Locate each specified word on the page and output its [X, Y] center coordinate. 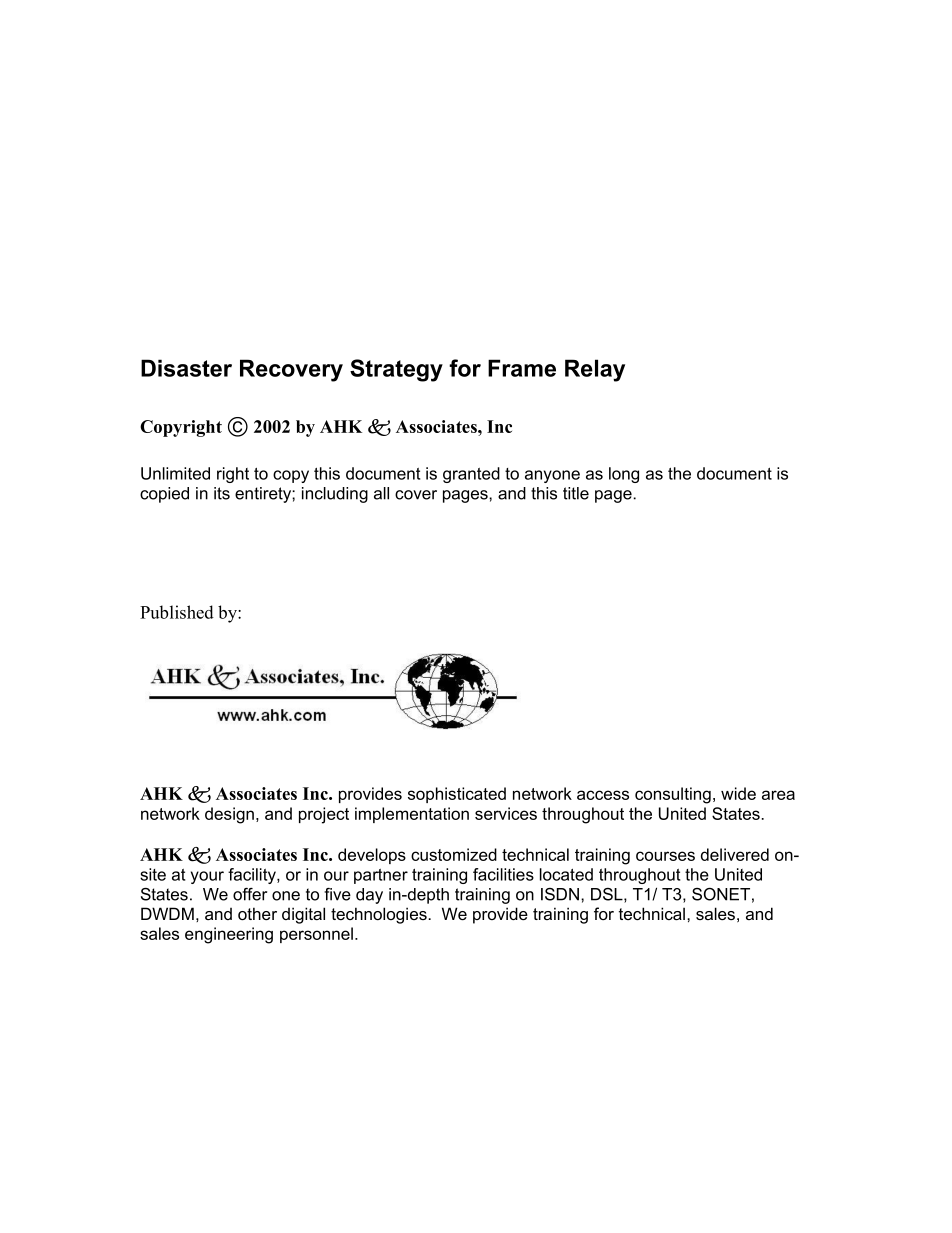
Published [177, 612]
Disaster [186, 368]
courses [665, 856]
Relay [595, 370]
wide [738, 793]
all [381, 493]
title [576, 493]
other [257, 913]
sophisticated [457, 795]
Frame [522, 368]
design [229, 815]
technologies [380, 915]
